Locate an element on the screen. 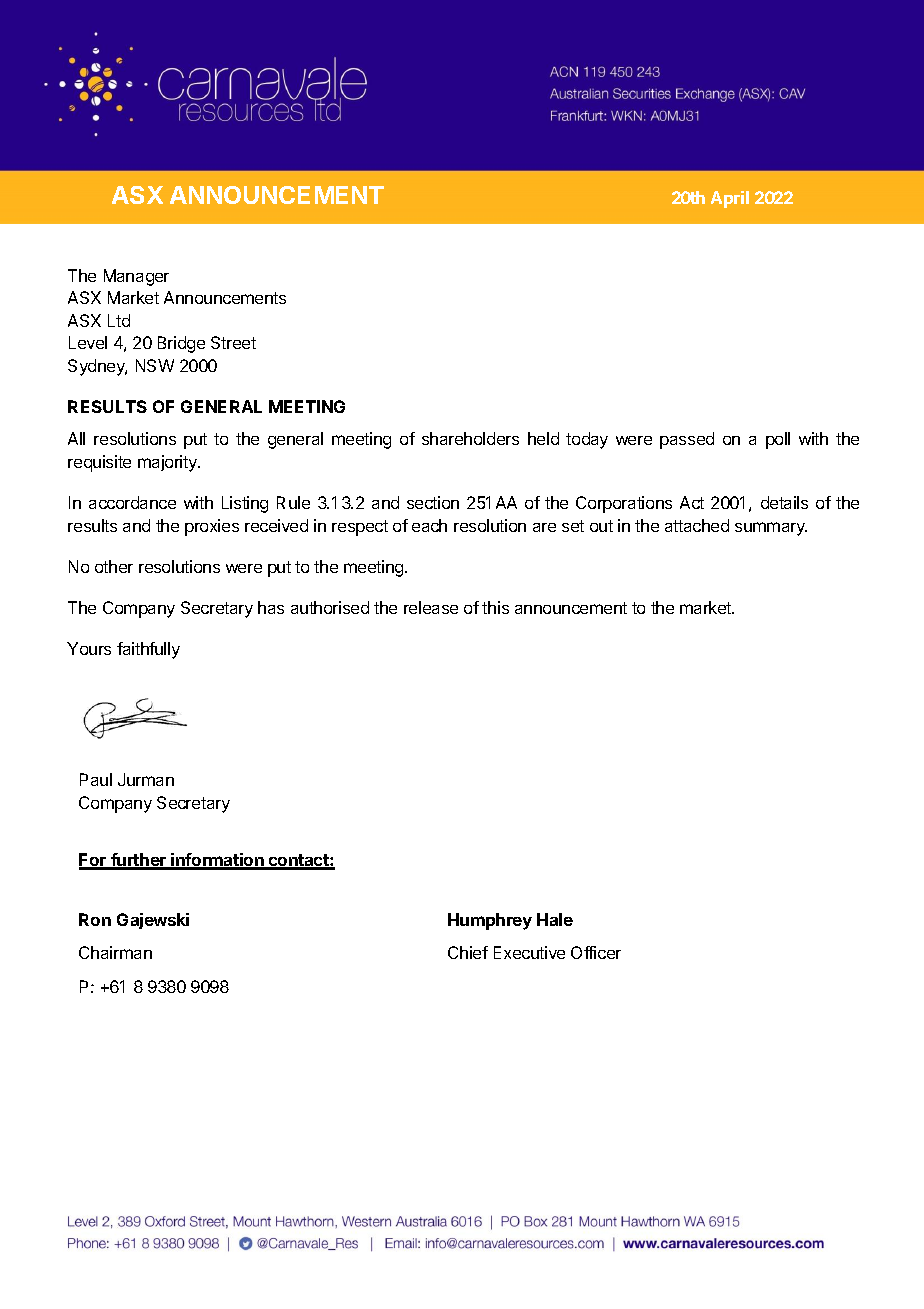 This screenshot has width=924, height=1309. attached is located at coordinates (697, 525).
